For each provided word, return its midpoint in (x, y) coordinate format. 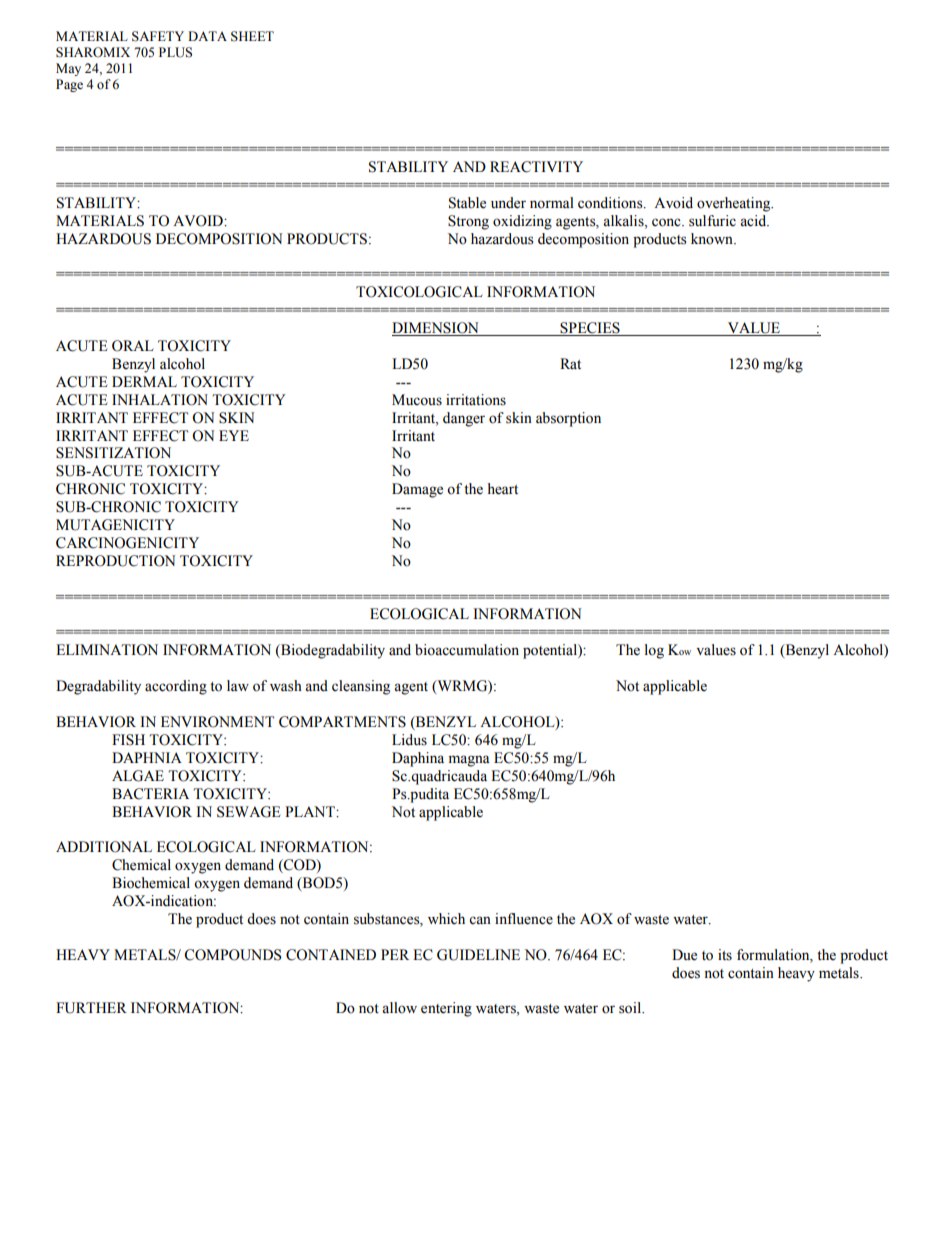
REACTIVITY (536, 167)
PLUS (175, 52)
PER (395, 954)
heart (503, 489)
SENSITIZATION (113, 453)
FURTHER (91, 1008)
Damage (417, 490)
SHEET (252, 36)
